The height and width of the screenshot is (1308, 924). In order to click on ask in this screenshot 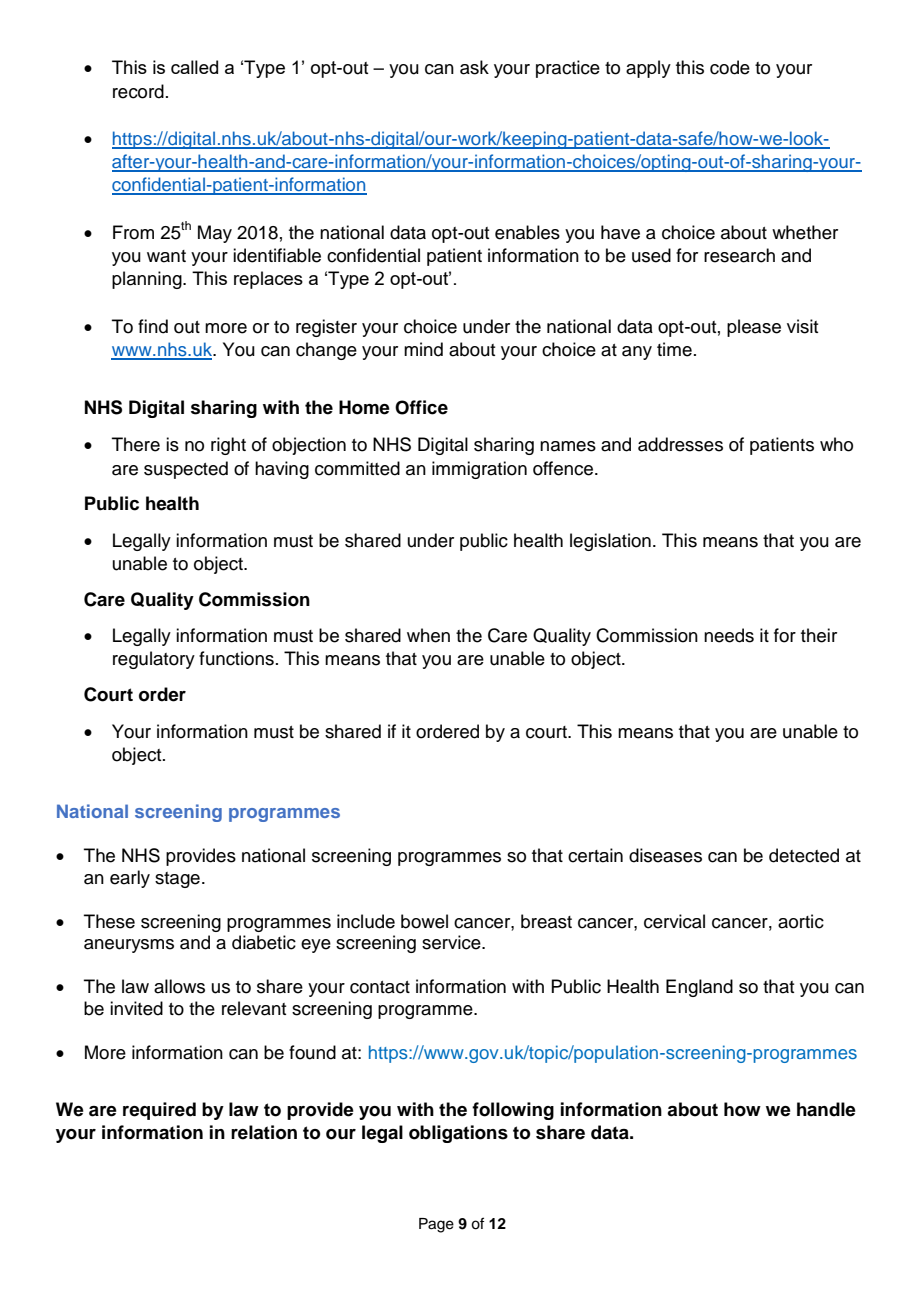, I will do `click(474, 67)`.
